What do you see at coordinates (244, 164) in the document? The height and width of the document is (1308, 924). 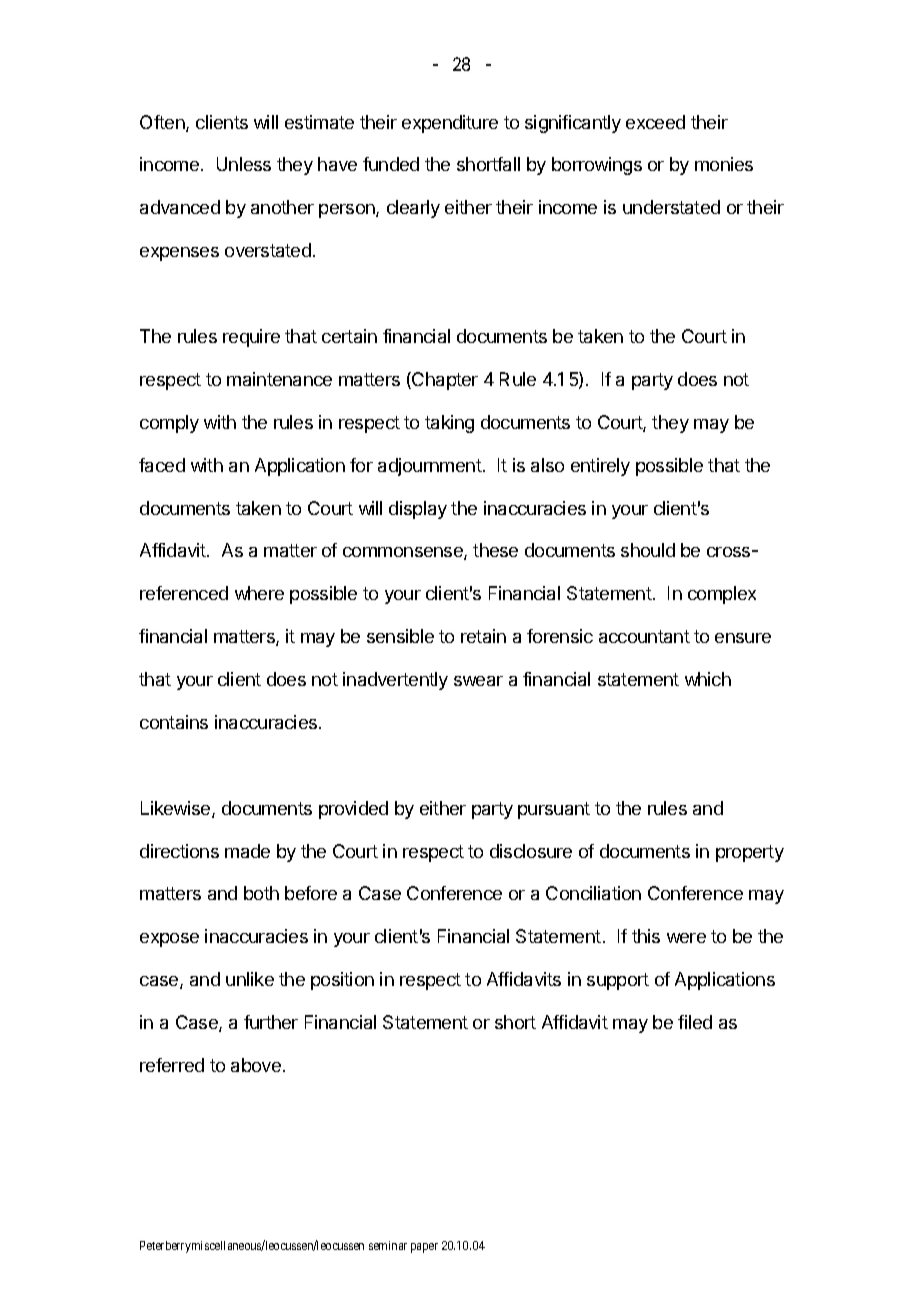 I see `Unless` at bounding box center [244, 164].
